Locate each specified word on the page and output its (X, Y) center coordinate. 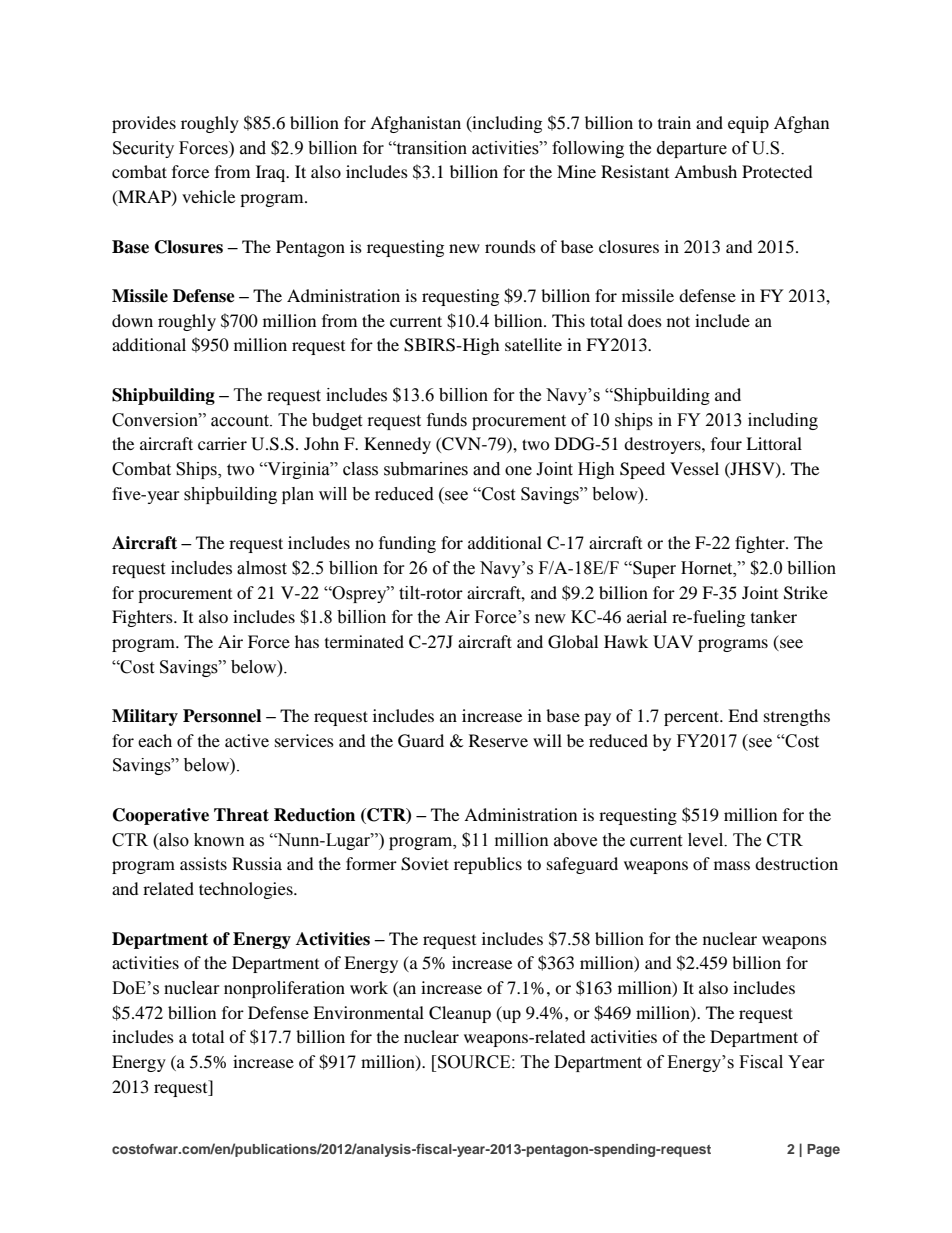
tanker (774, 616)
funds (447, 420)
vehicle (208, 196)
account (241, 421)
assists (203, 863)
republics (488, 865)
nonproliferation (284, 989)
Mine (576, 171)
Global (573, 642)
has (307, 641)
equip (748, 124)
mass (732, 865)
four (726, 443)
